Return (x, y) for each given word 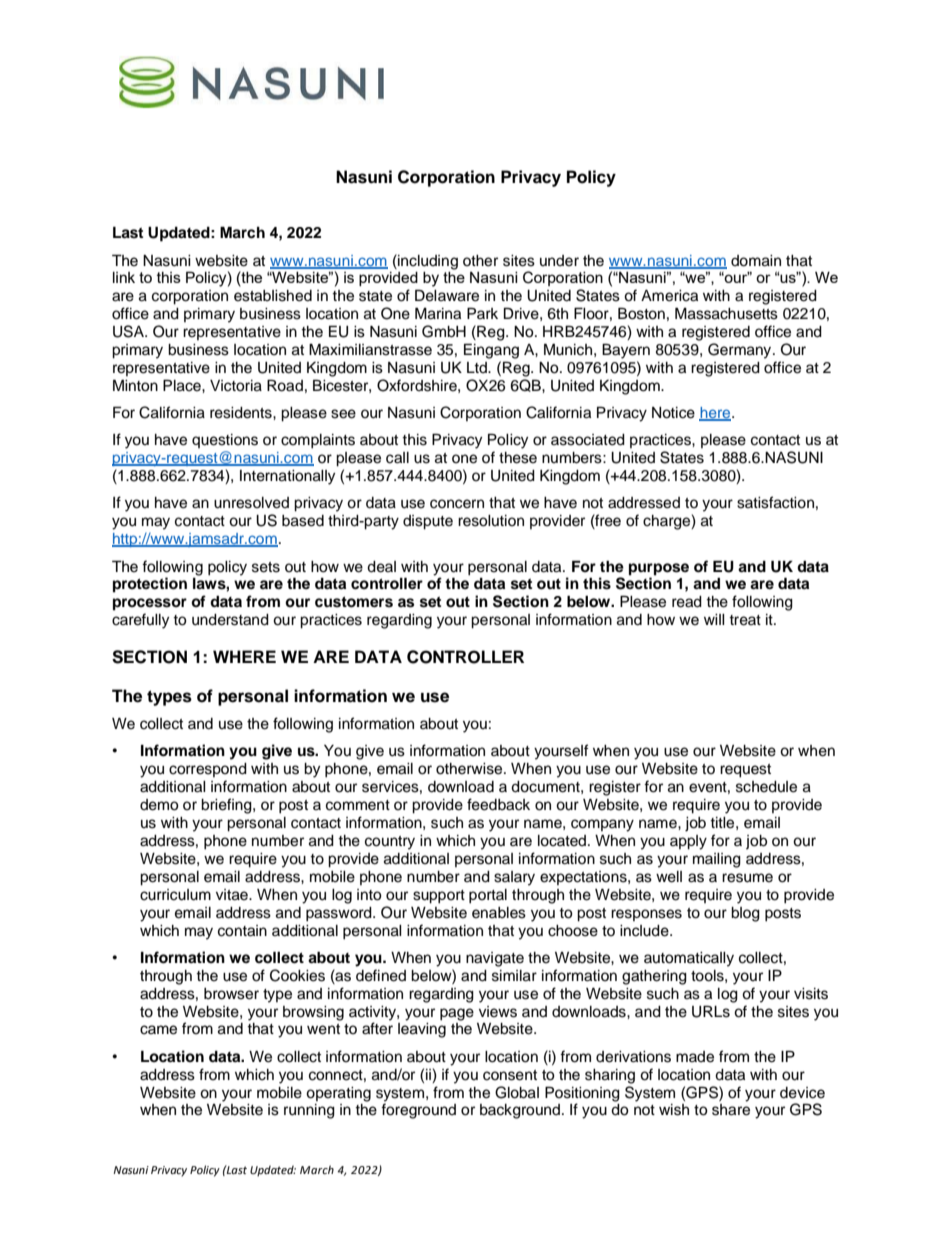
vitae (233, 895)
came (158, 1030)
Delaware (447, 295)
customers (354, 602)
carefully (140, 621)
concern (457, 504)
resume (747, 878)
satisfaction (775, 502)
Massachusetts (726, 313)
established (273, 296)
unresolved (251, 503)
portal (488, 896)
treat (745, 620)
